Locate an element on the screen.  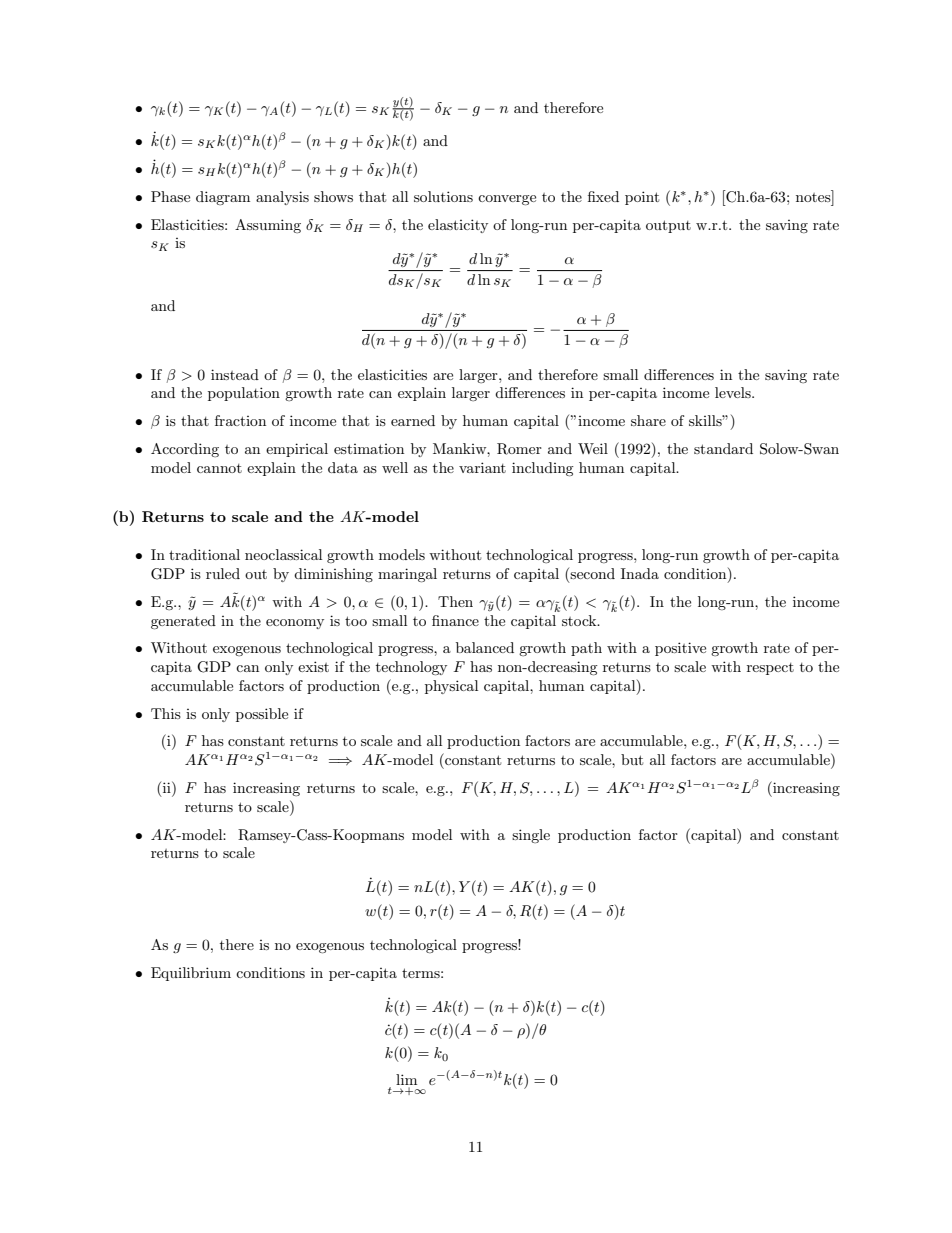
physical is located at coordinates (451, 687).
